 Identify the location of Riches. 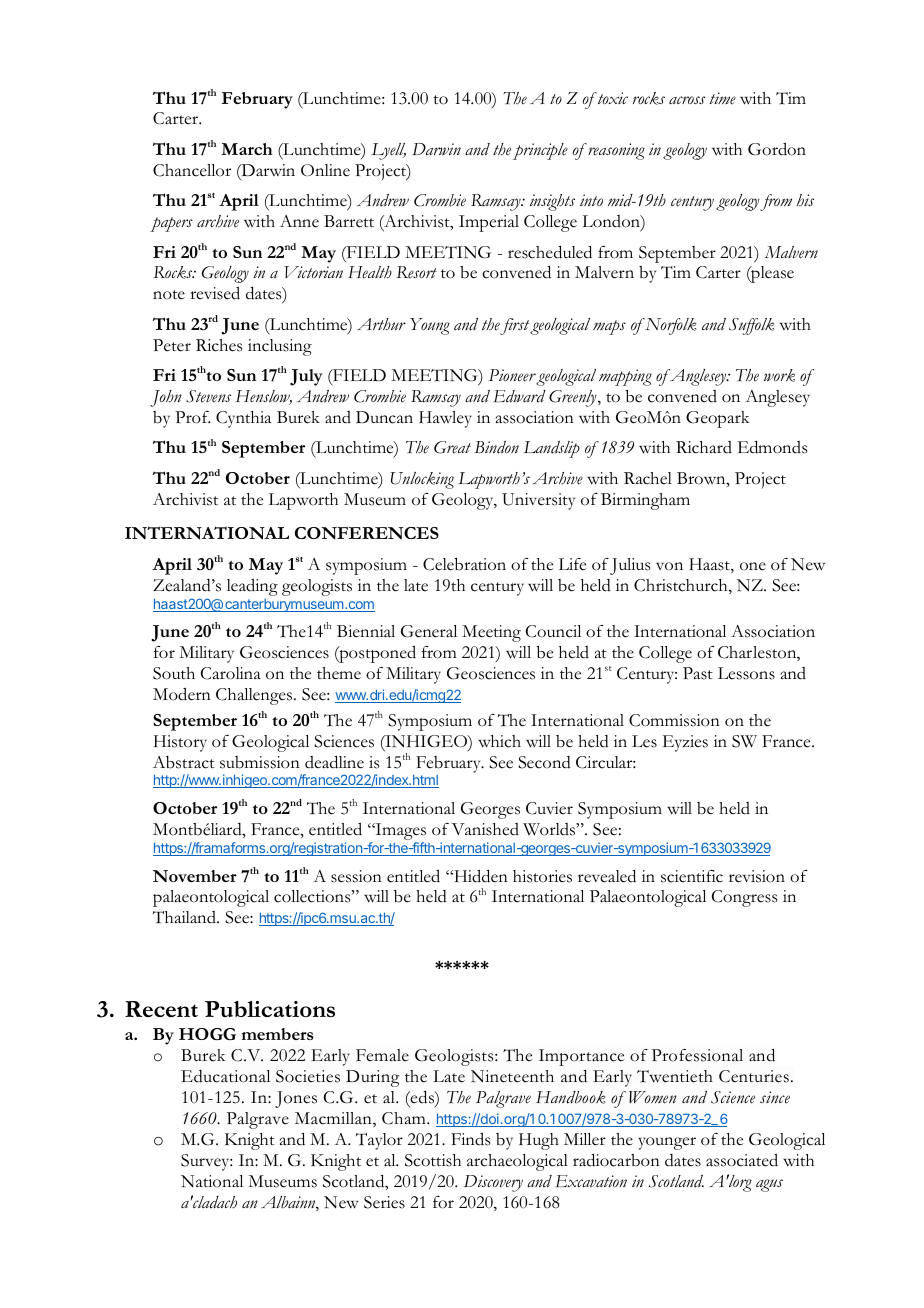
(219, 345).
